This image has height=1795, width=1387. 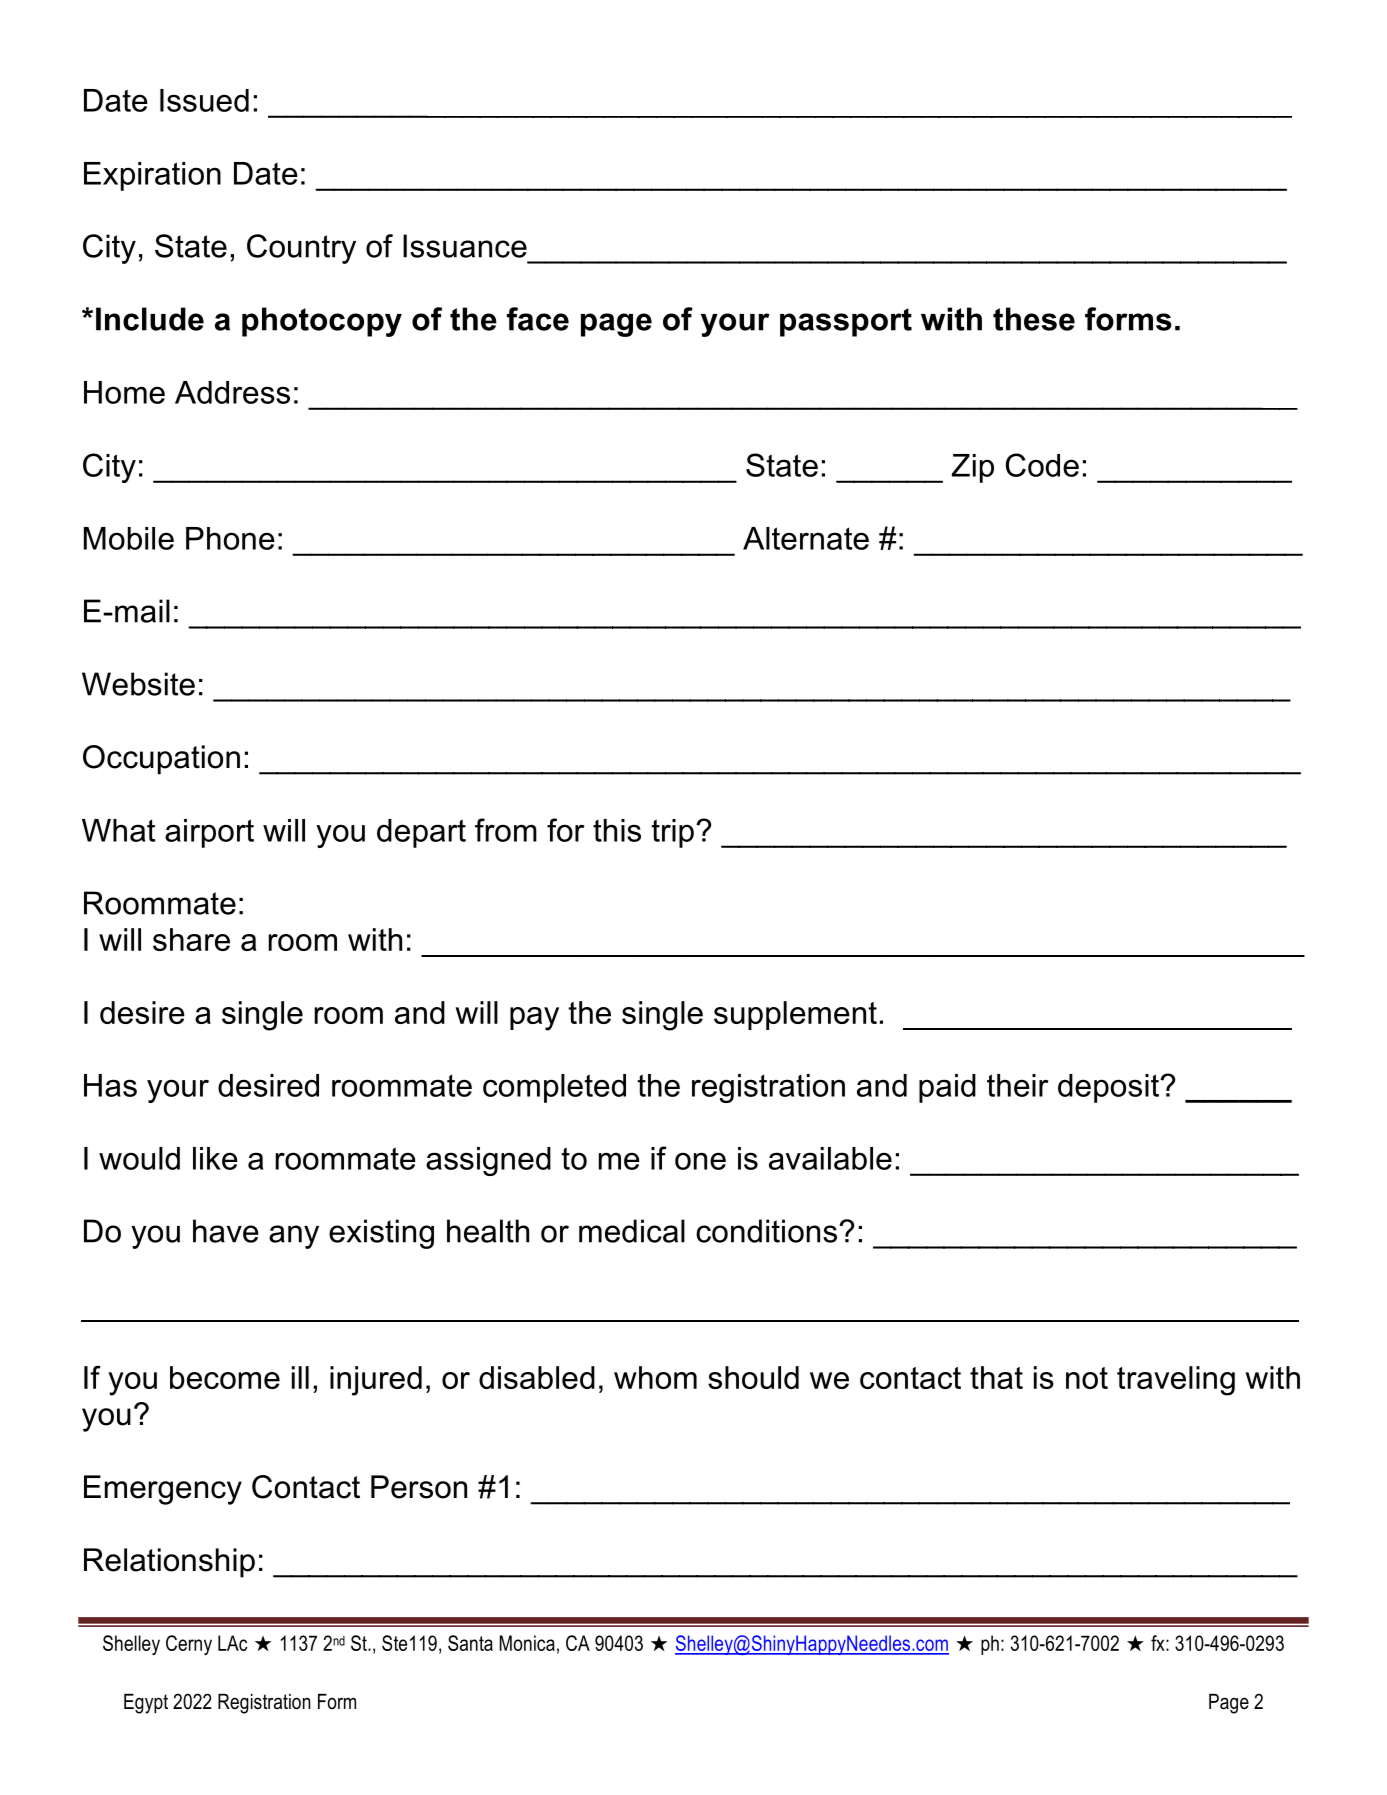 What do you see at coordinates (1042, 465) in the image?
I see `Code` at bounding box center [1042, 465].
